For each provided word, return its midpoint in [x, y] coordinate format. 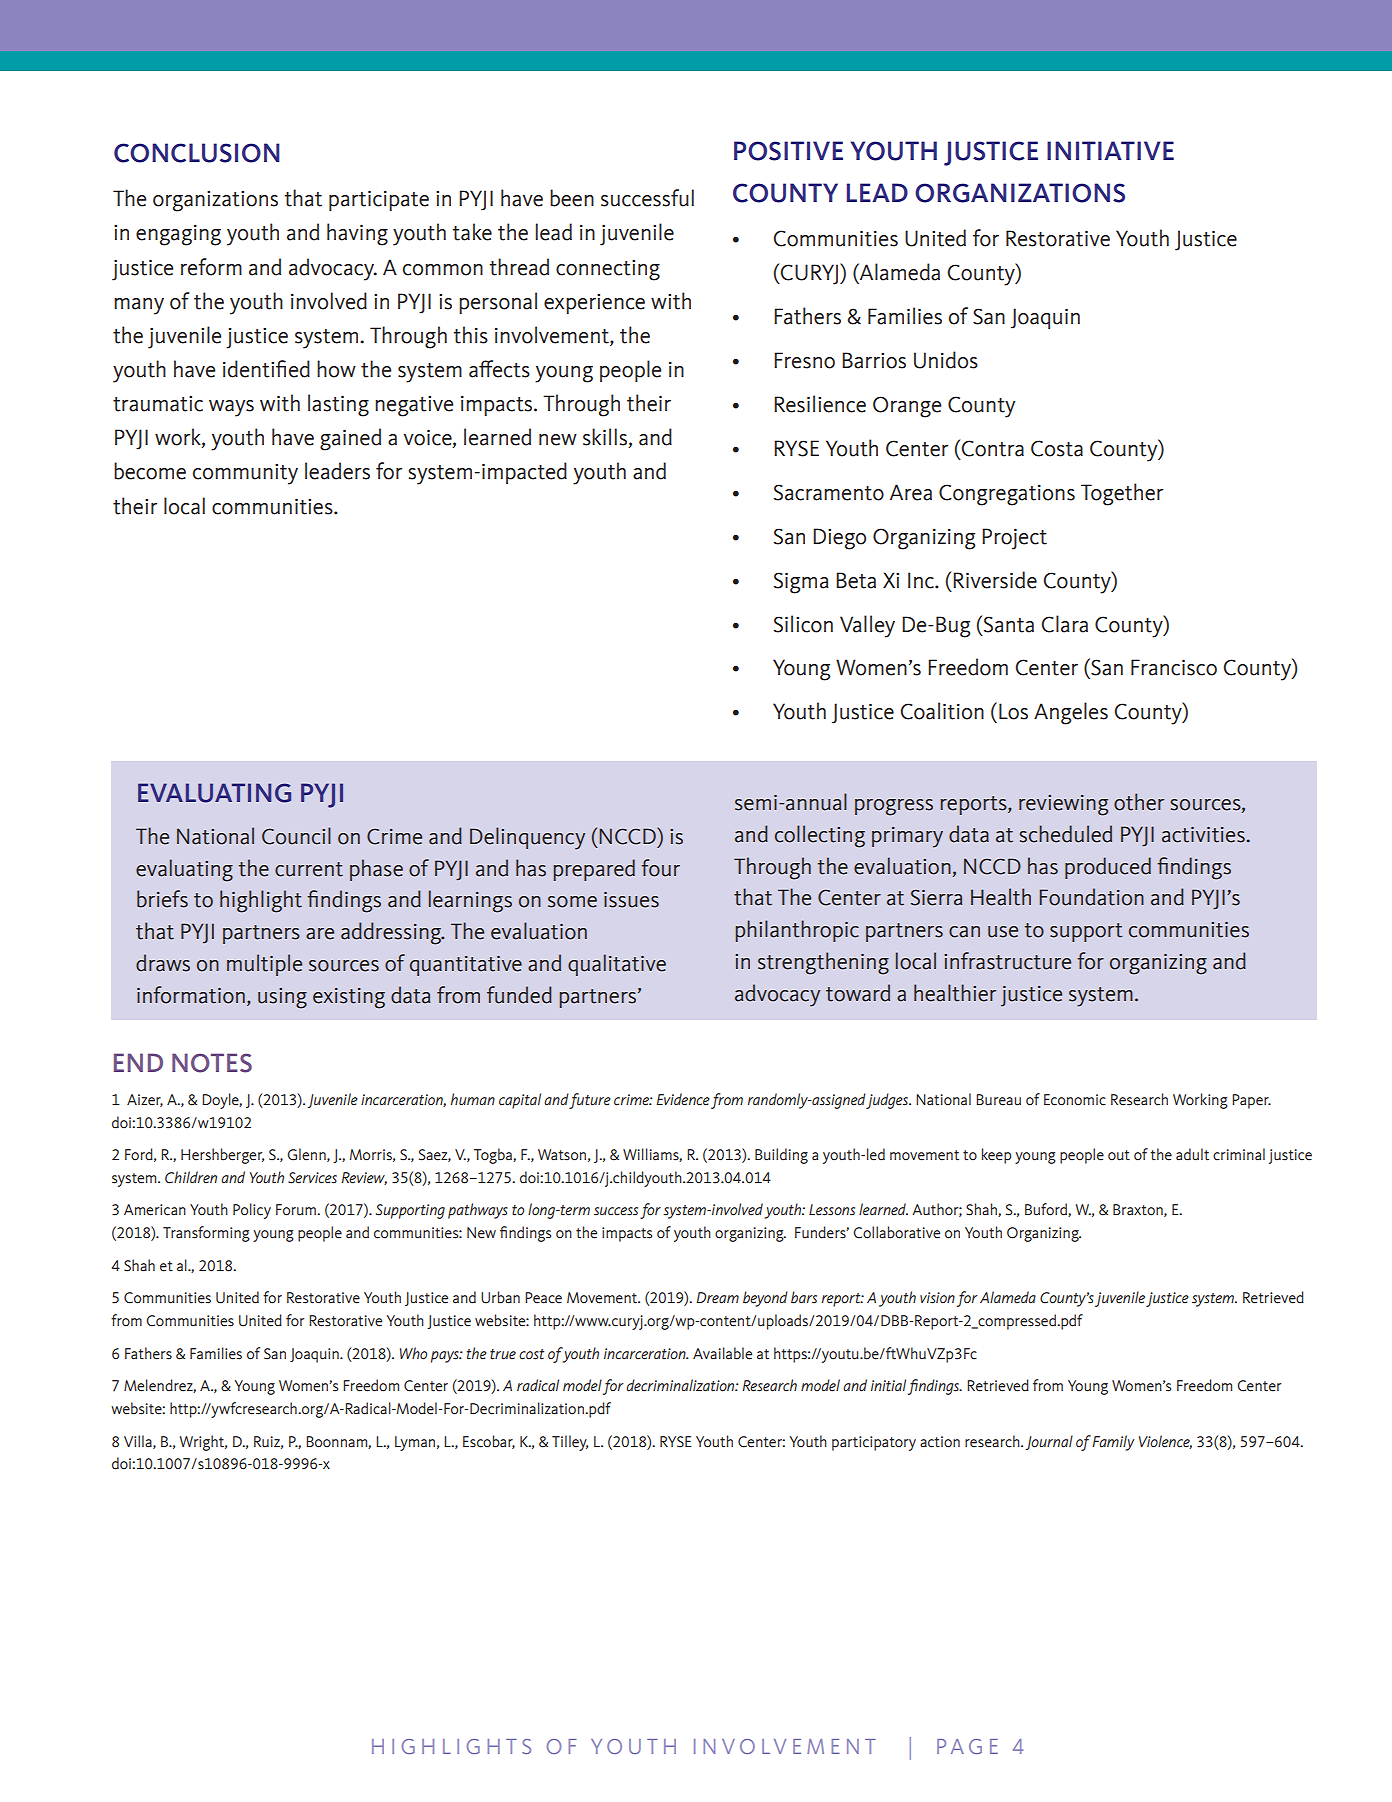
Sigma [801, 583]
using [282, 998]
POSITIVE [788, 151]
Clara [1064, 624]
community [245, 474]
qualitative [617, 965]
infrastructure [1007, 961]
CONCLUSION [197, 153]
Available [722, 1353]
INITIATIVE [1110, 150]
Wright [203, 1443]
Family [1113, 1443]
